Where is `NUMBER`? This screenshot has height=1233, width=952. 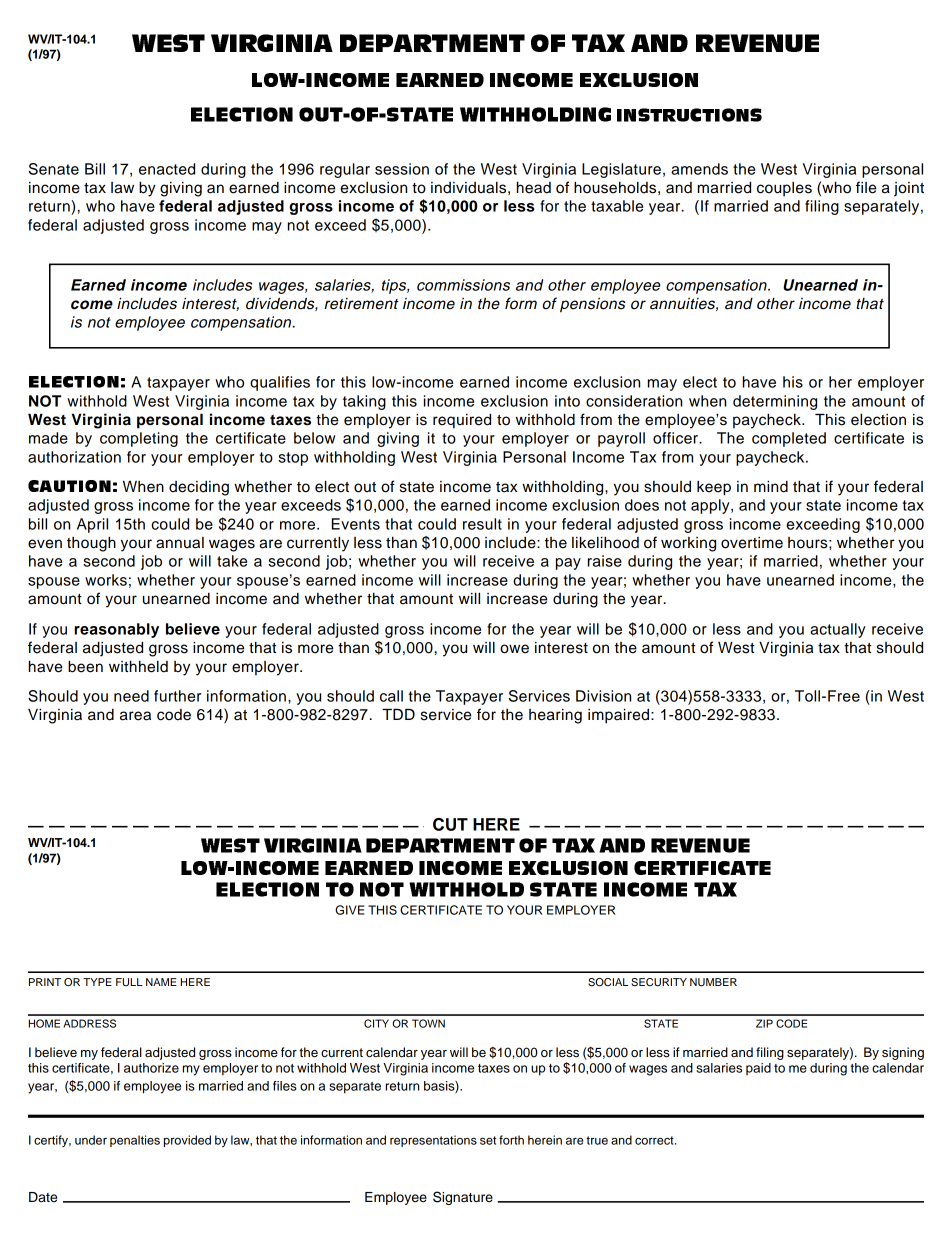
NUMBER is located at coordinates (713, 982).
